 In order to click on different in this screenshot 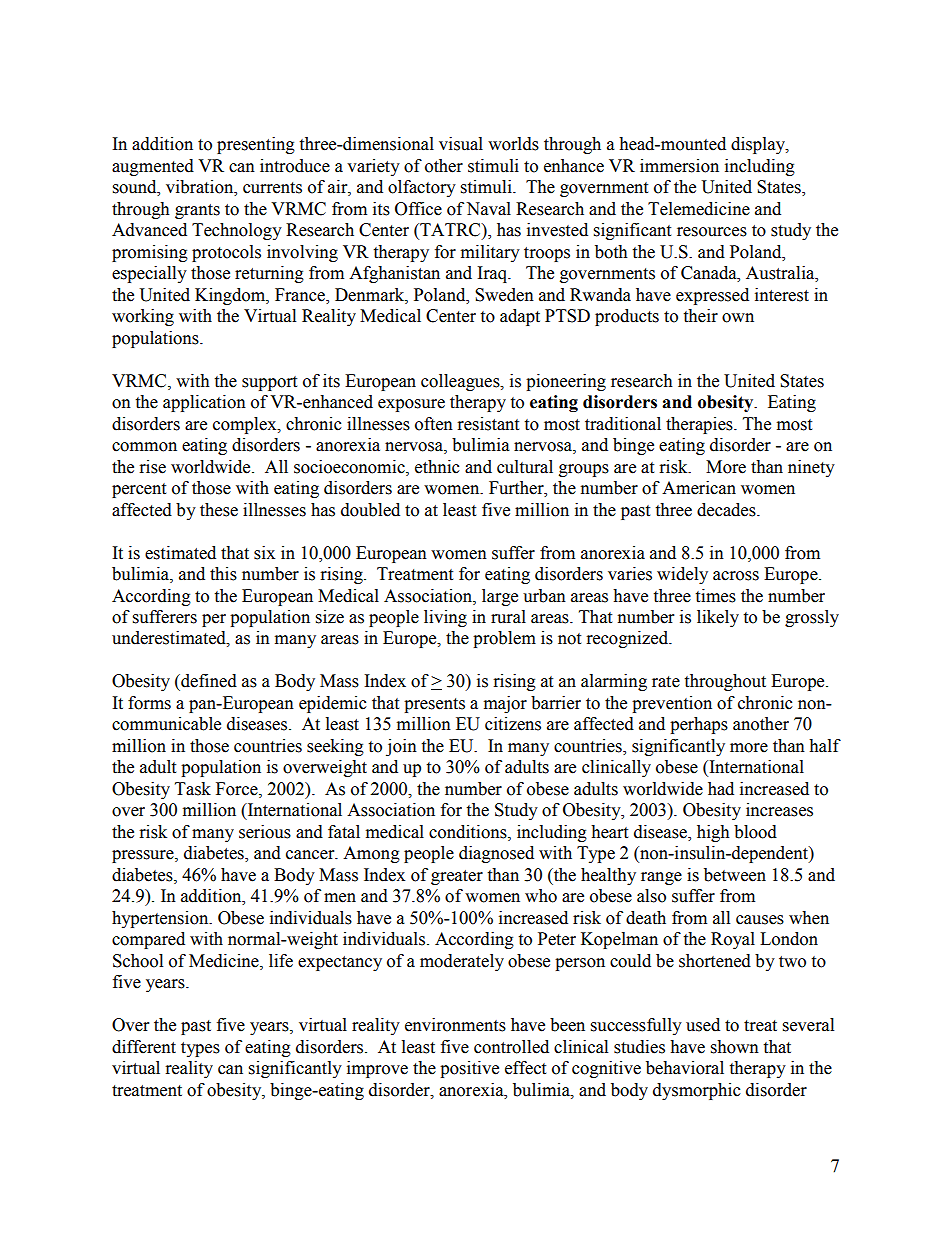, I will do `click(144, 1047)`.
